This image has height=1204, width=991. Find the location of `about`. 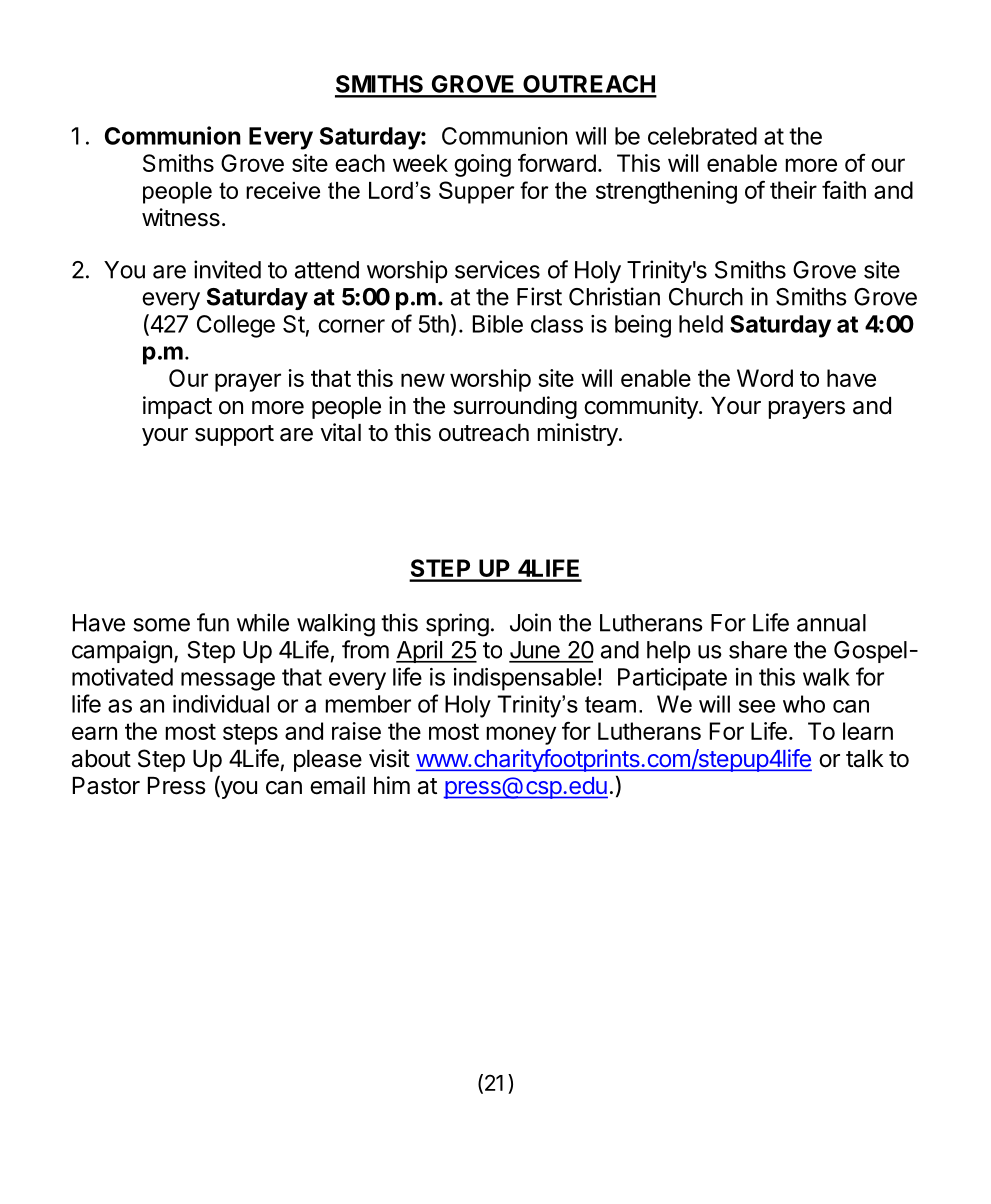

about is located at coordinates (101, 759).
